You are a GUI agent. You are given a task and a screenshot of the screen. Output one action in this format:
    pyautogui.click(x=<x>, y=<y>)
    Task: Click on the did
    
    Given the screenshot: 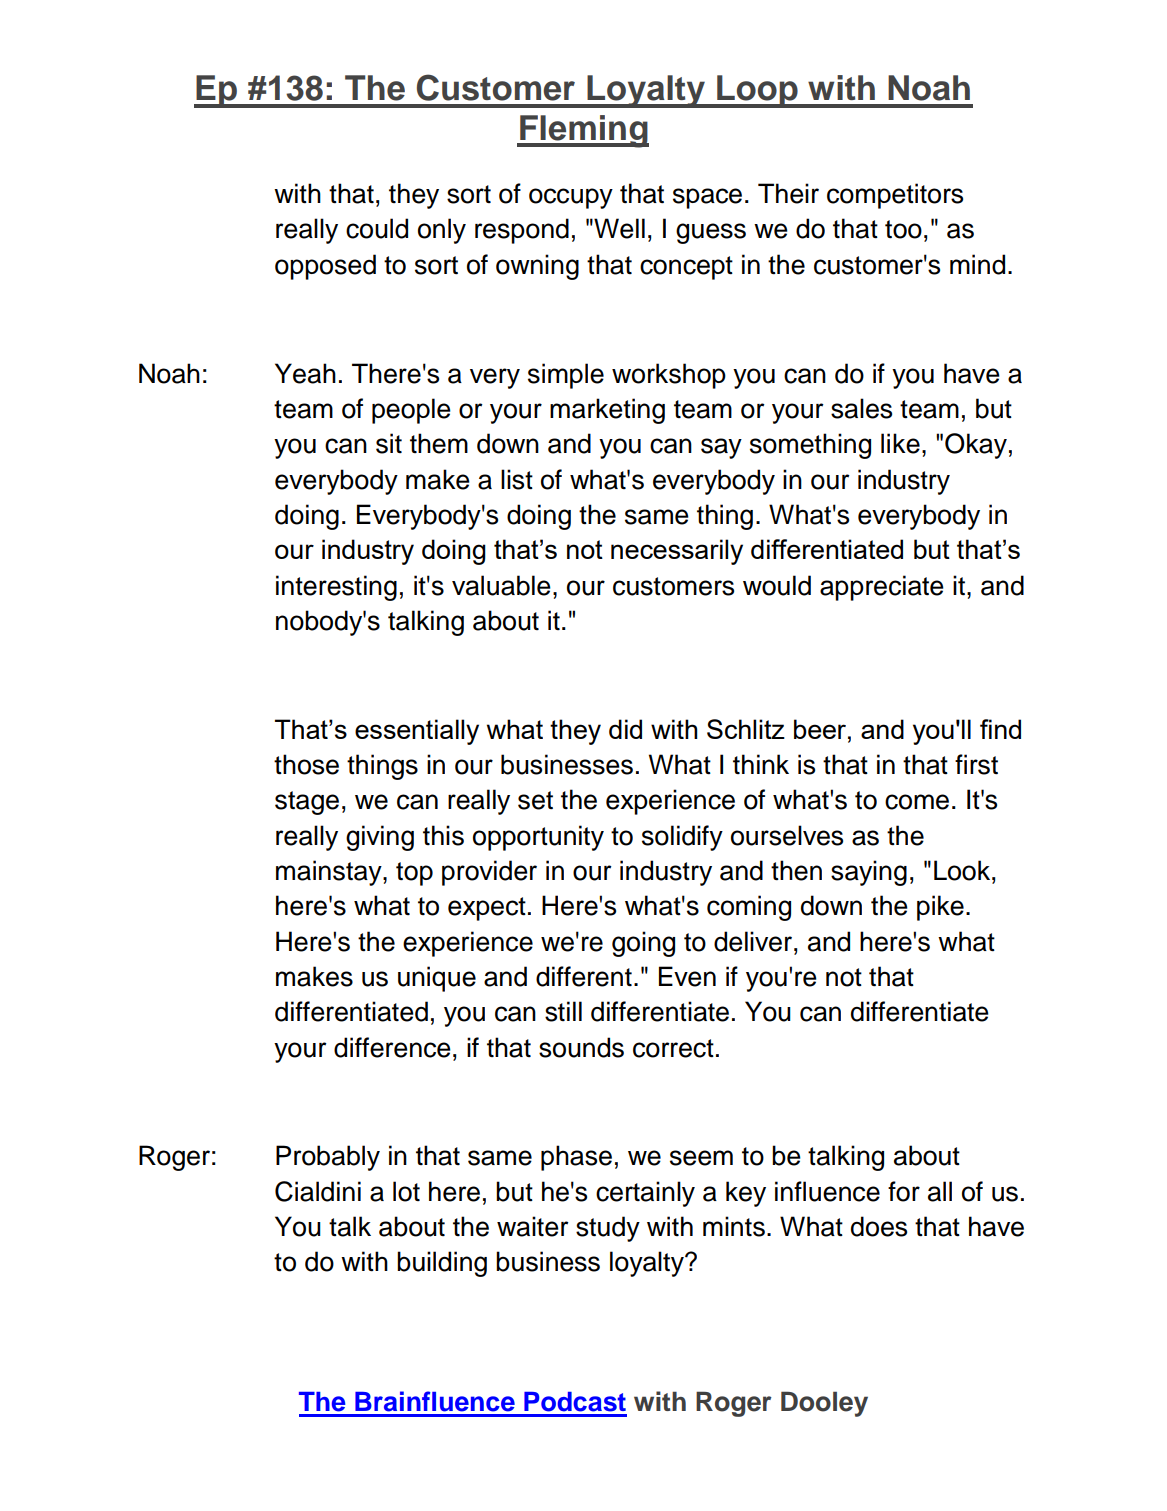 What is the action you would take?
    pyautogui.click(x=625, y=729)
